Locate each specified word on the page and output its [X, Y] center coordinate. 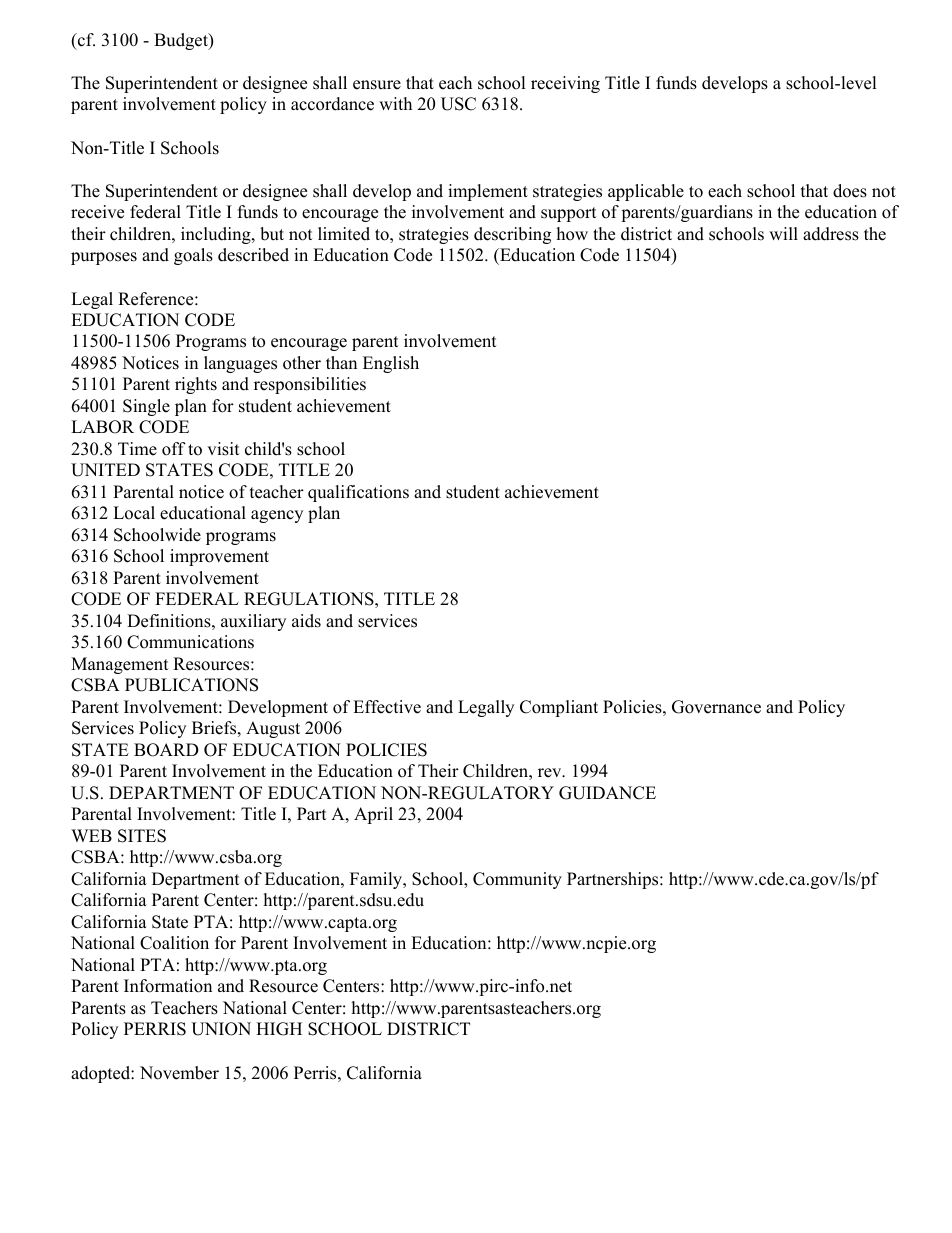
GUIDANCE [607, 793]
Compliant [559, 708]
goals [193, 256]
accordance [332, 104]
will [783, 233]
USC [458, 104]
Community [517, 880]
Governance [716, 707]
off [174, 449]
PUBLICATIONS [191, 685]
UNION [221, 1029]
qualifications [358, 493]
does [850, 191]
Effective [387, 707]
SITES [142, 836]
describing [512, 235]
